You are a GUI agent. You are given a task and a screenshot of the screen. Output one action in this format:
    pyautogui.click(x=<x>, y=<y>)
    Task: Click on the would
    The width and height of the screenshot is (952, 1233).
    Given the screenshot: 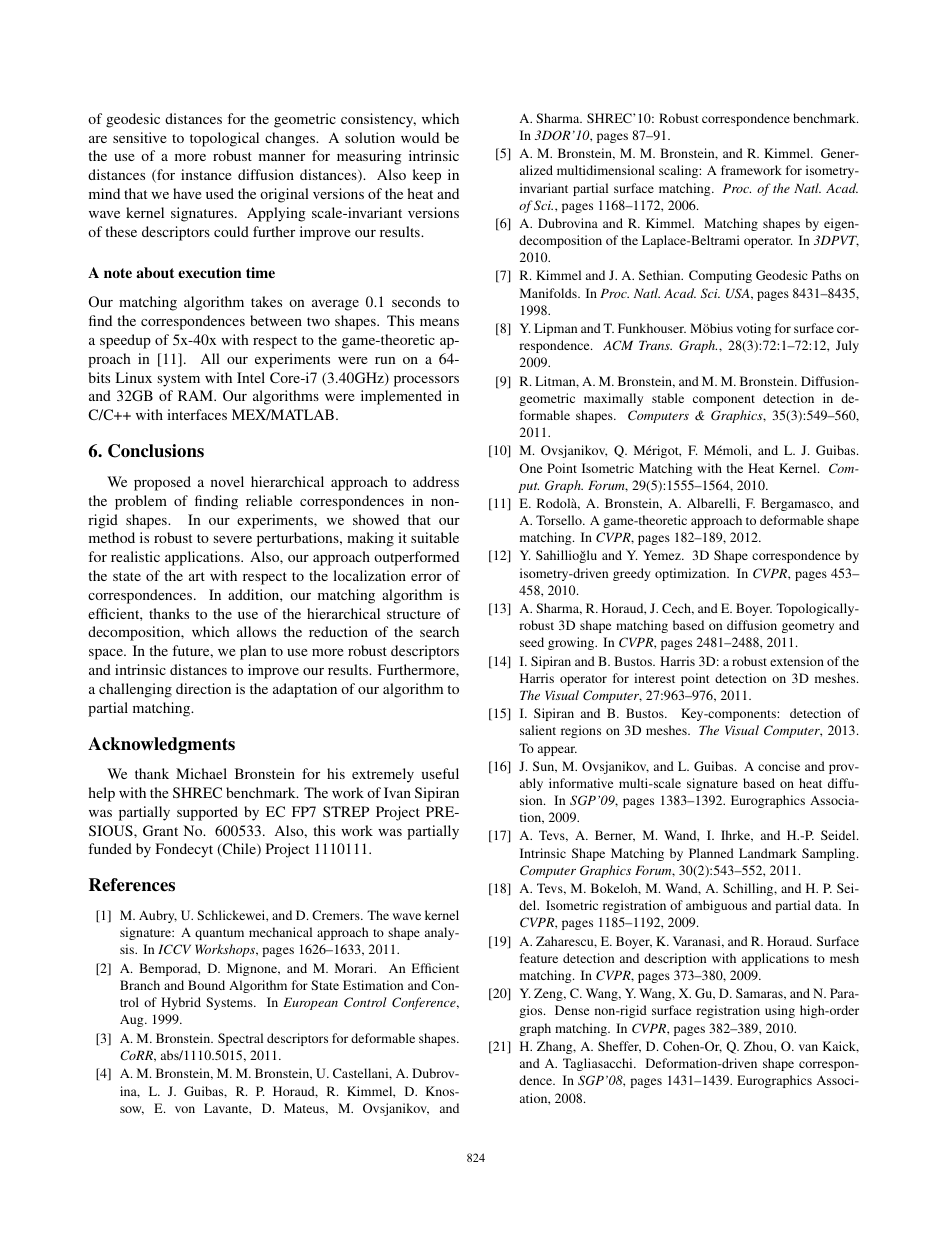 What is the action you would take?
    pyautogui.click(x=420, y=137)
